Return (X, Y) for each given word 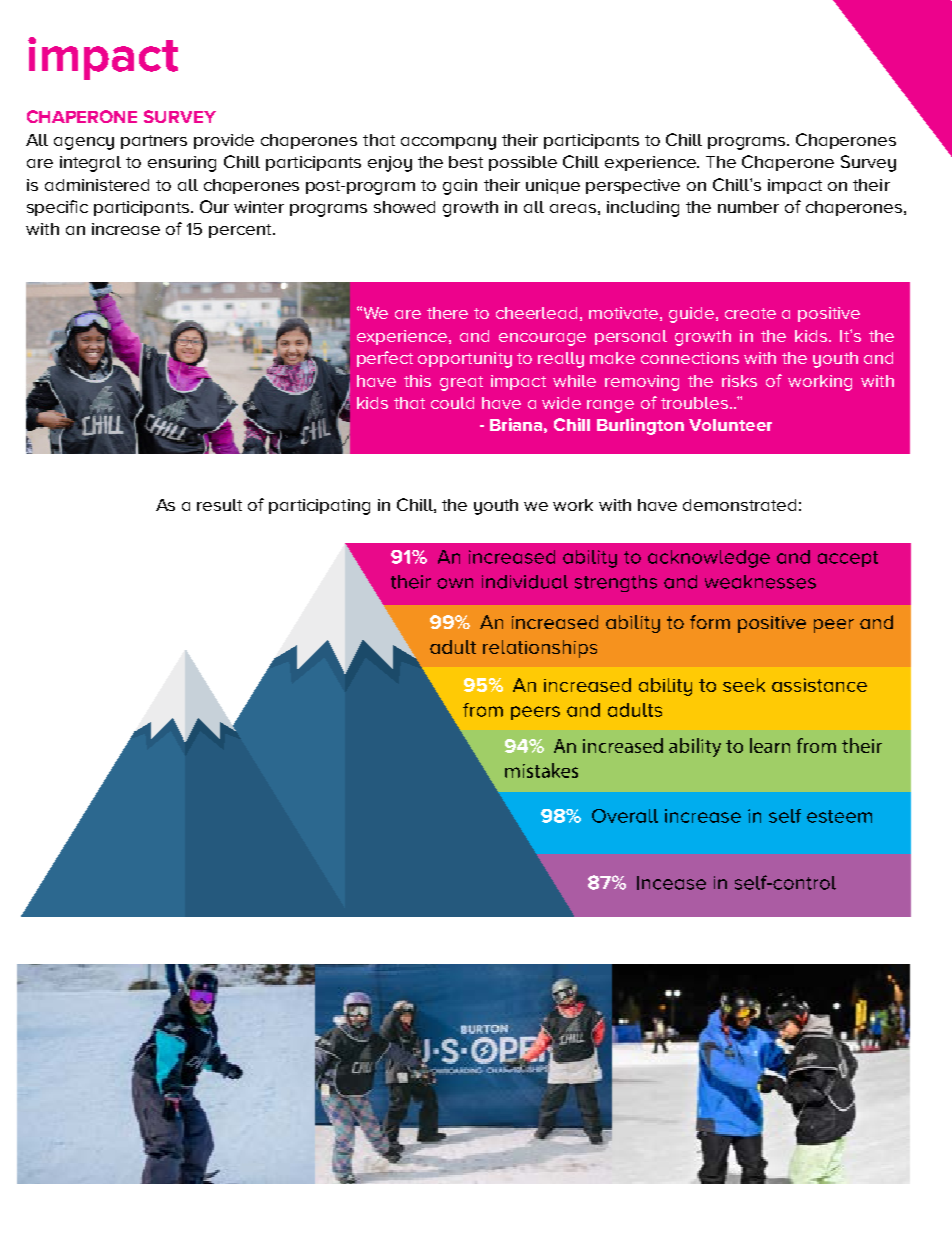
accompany (448, 143)
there (447, 313)
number (748, 207)
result (219, 505)
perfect (385, 359)
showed (404, 207)
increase (126, 229)
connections (690, 358)
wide (561, 403)
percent (241, 231)
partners (154, 142)
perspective (633, 186)
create (750, 313)
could (452, 403)
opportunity (465, 360)
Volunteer (730, 425)
